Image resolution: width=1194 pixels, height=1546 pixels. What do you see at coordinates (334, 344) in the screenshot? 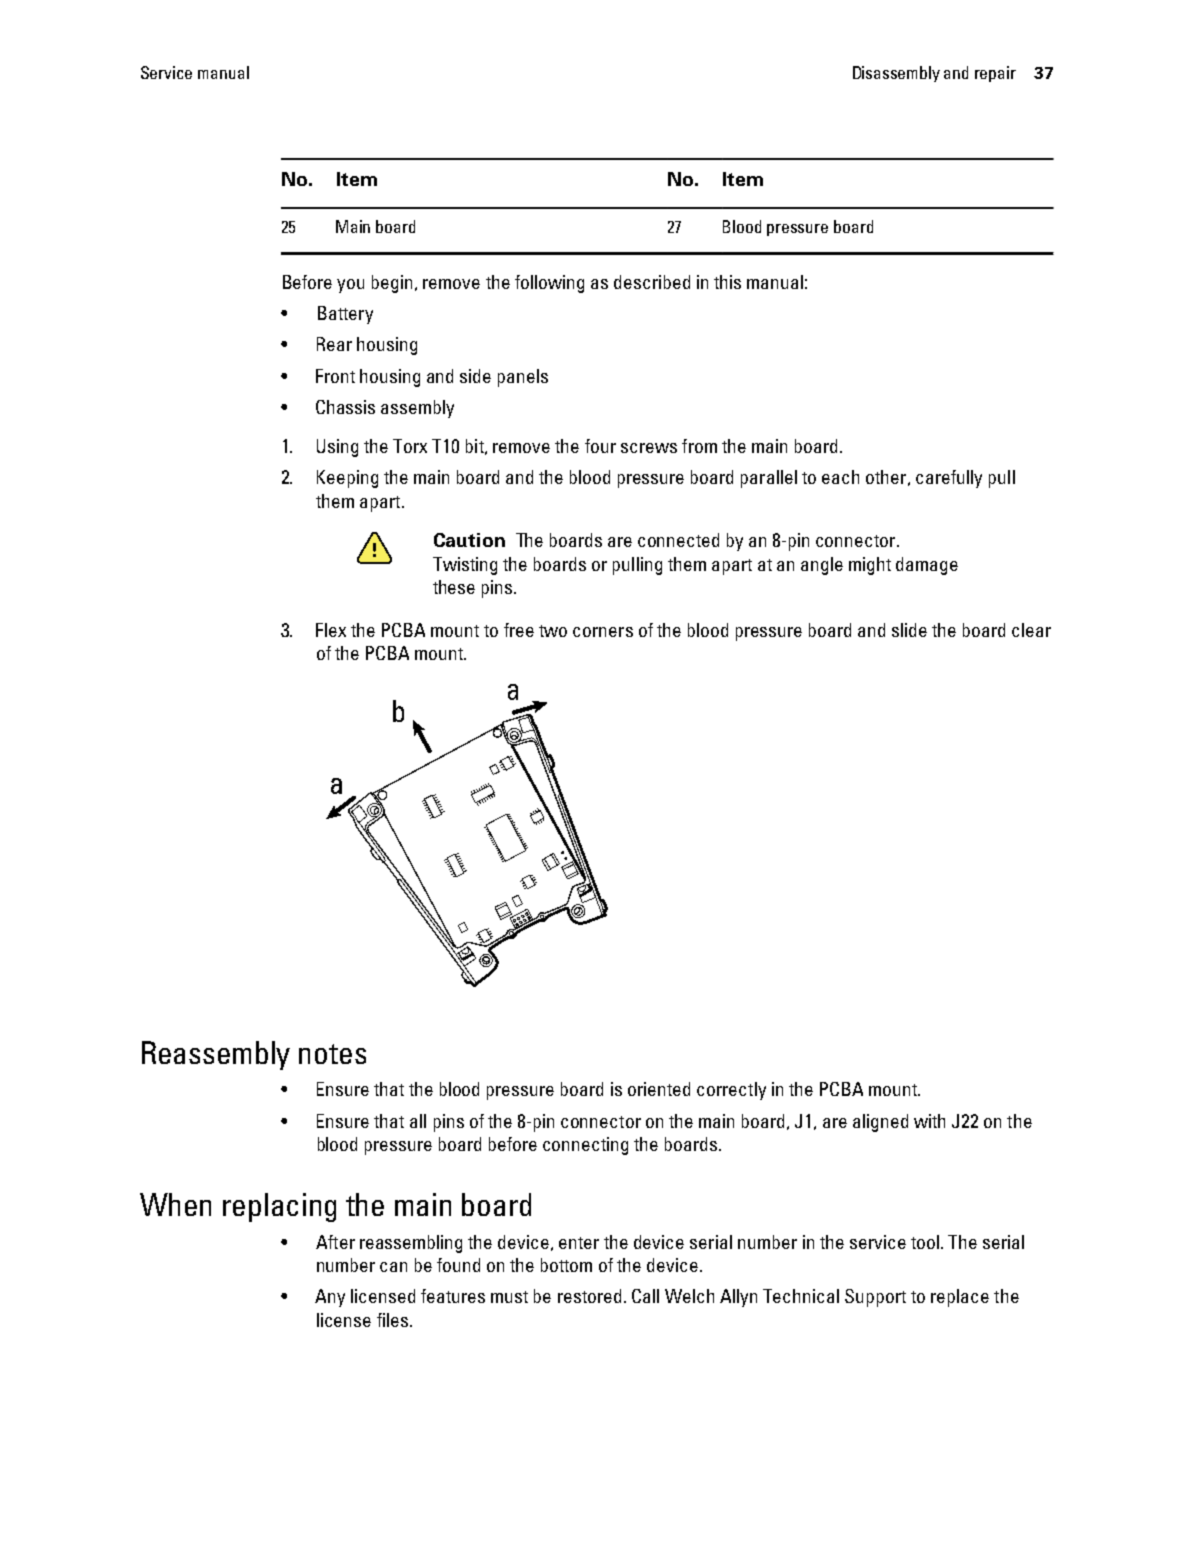
I see `Rear` at bounding box center [334, 344].
